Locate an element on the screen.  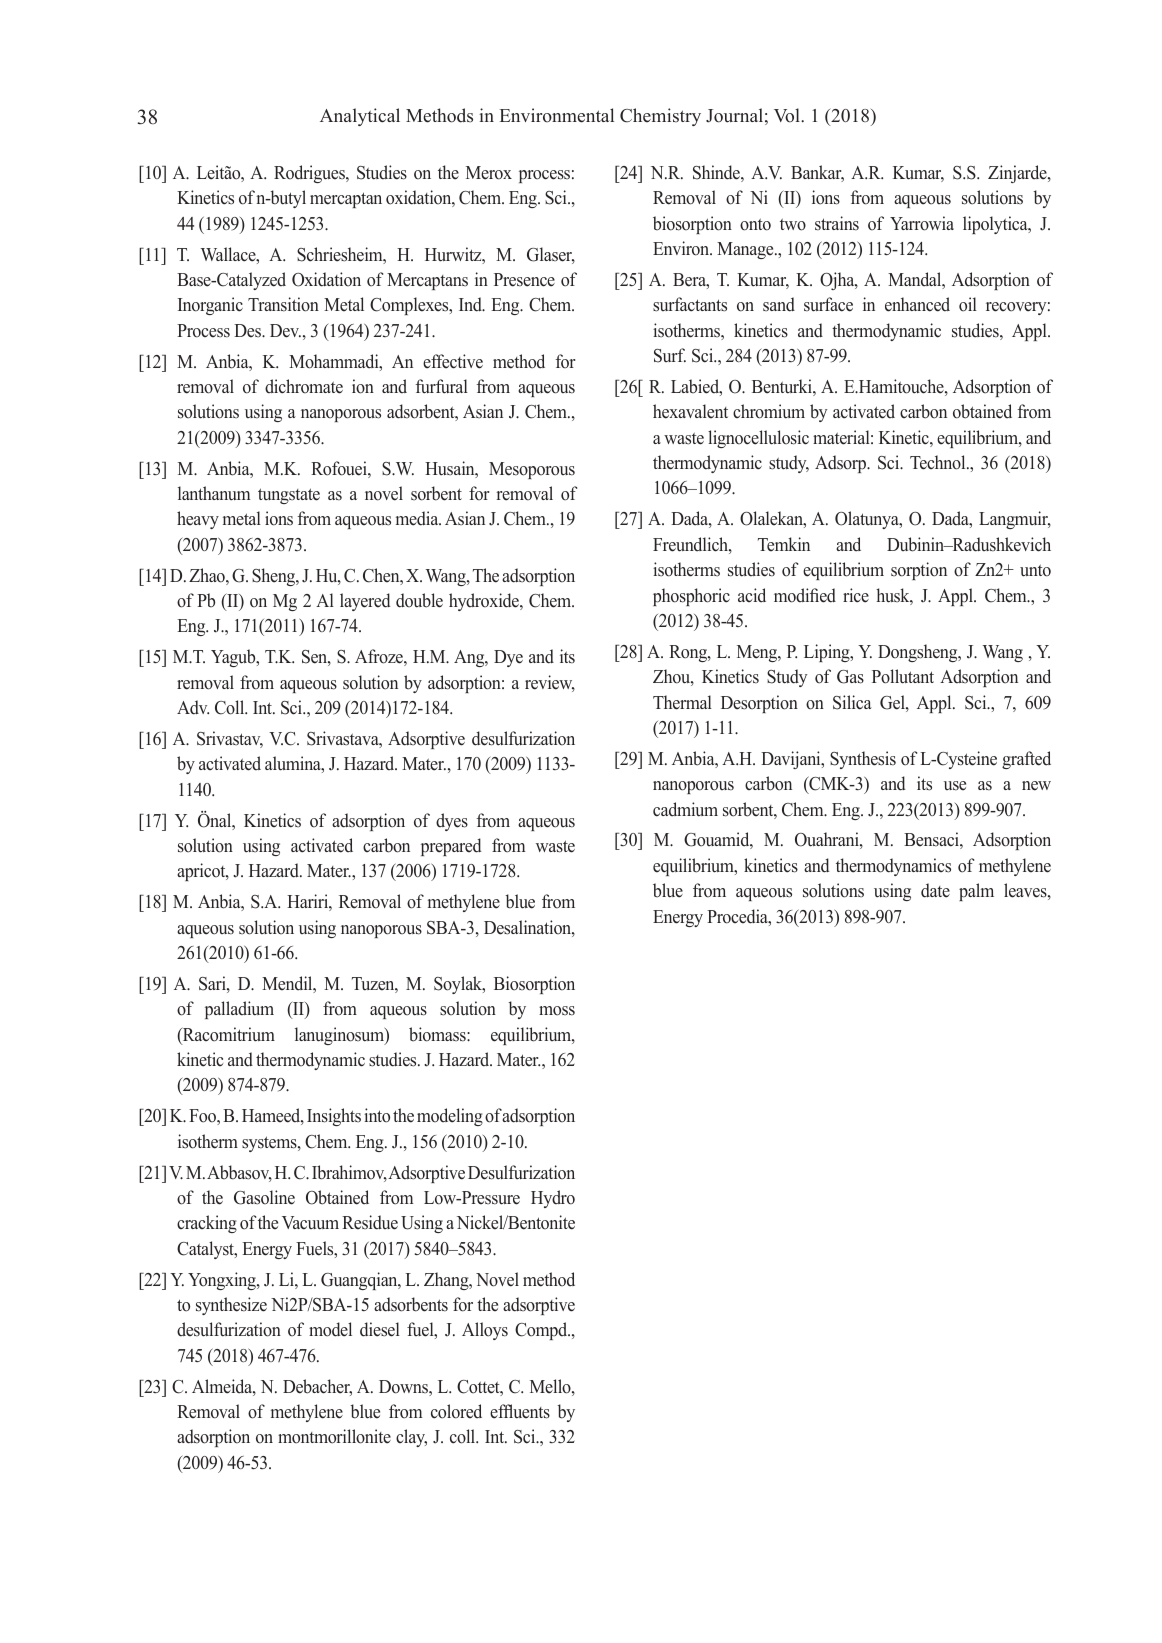
palladium is located at coordinates (239, 1010).
